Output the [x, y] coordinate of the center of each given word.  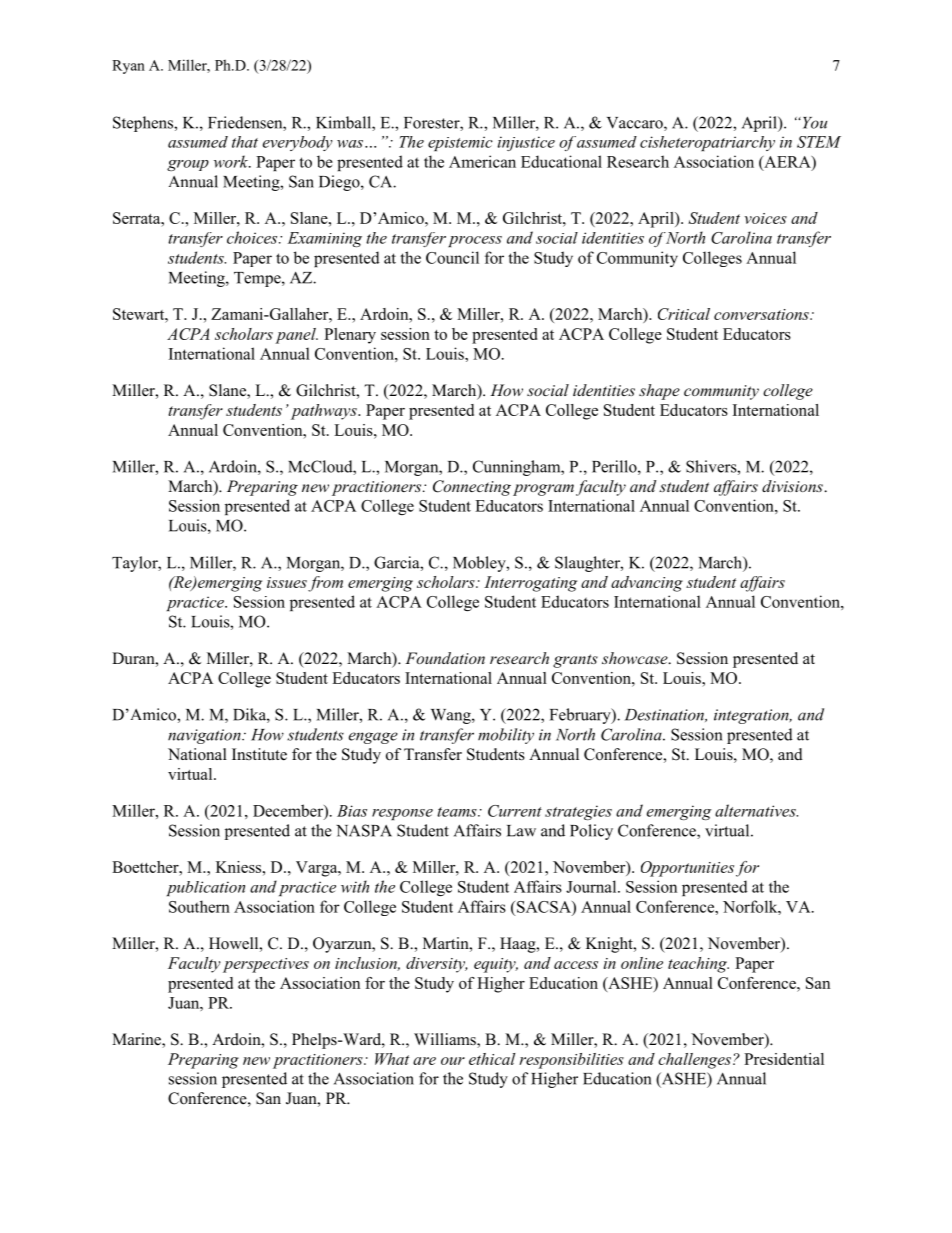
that [245, 142]
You [813, 123]
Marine [137, 1040]
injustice [526, 143]
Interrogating [530, 584]
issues [287, 582]
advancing [647, 584]
